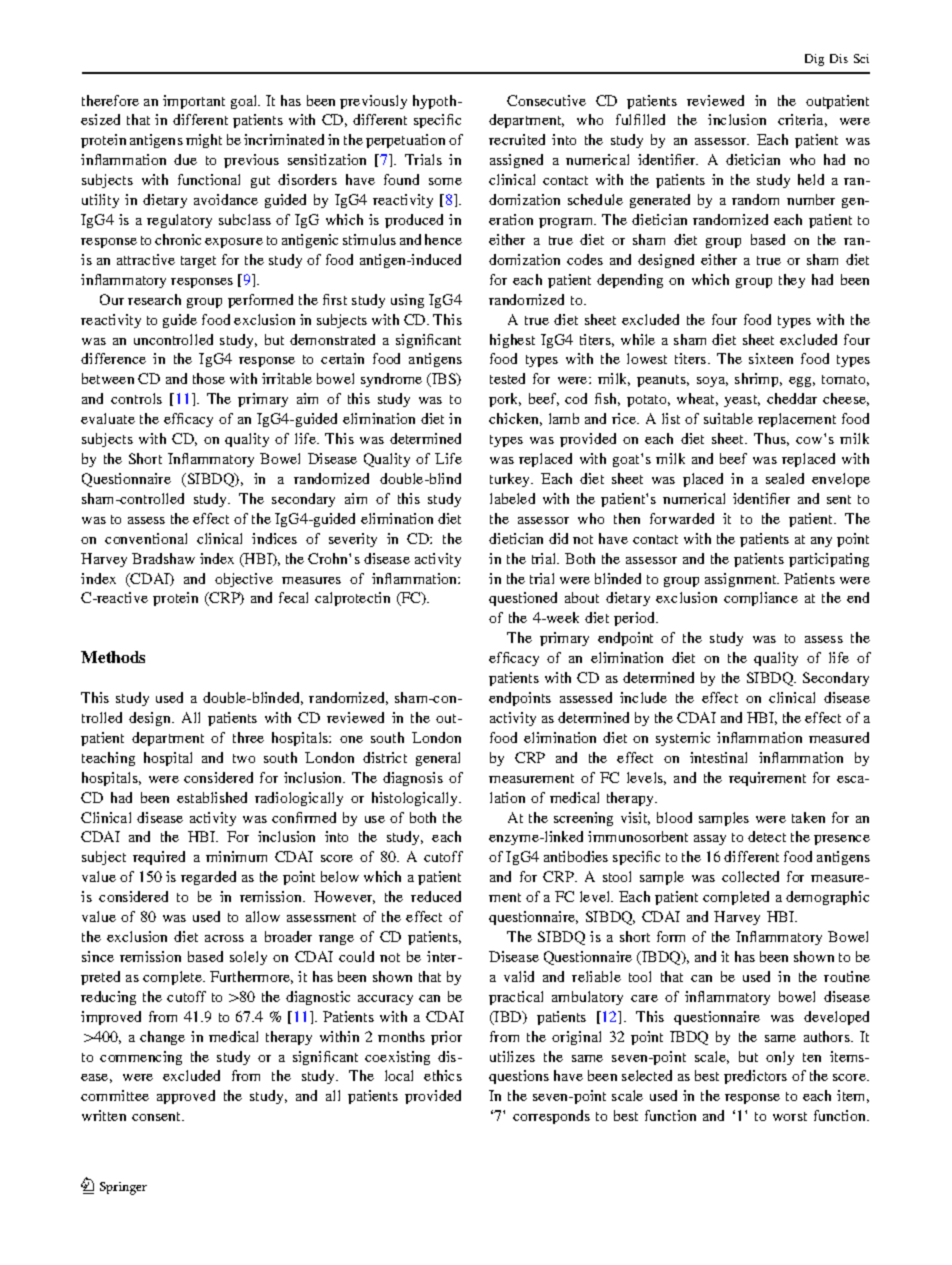 Image resolution: width=952 pixels, height=1265 pixels. What do you see at coordinates (136, 398) in the image?
I see `controls` at bounding box center [136, 398].
